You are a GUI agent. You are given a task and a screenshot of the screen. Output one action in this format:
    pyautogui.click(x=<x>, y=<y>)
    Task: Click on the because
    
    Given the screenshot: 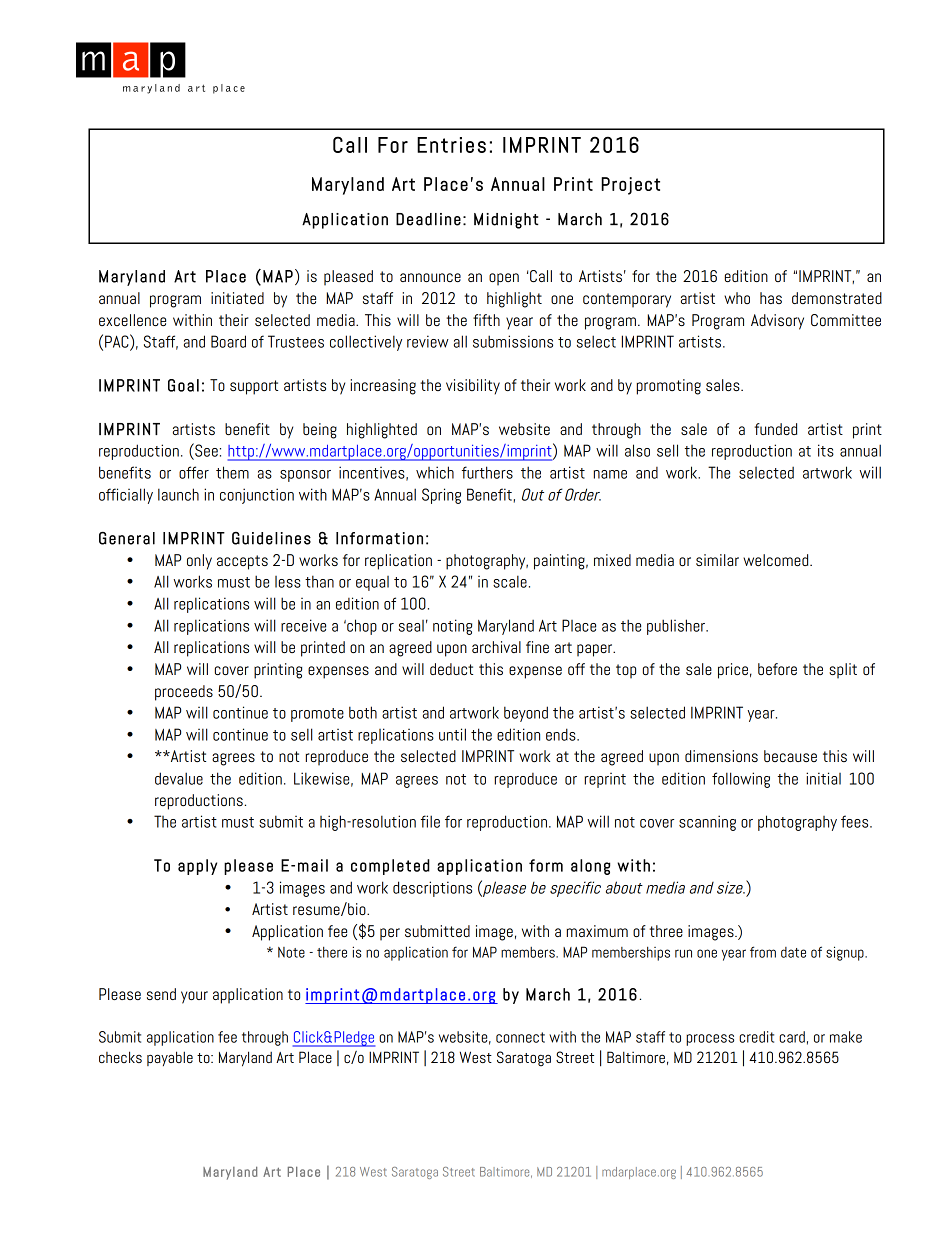 What is the action you would take?
    pyautogui.click(x=790, y=756)
